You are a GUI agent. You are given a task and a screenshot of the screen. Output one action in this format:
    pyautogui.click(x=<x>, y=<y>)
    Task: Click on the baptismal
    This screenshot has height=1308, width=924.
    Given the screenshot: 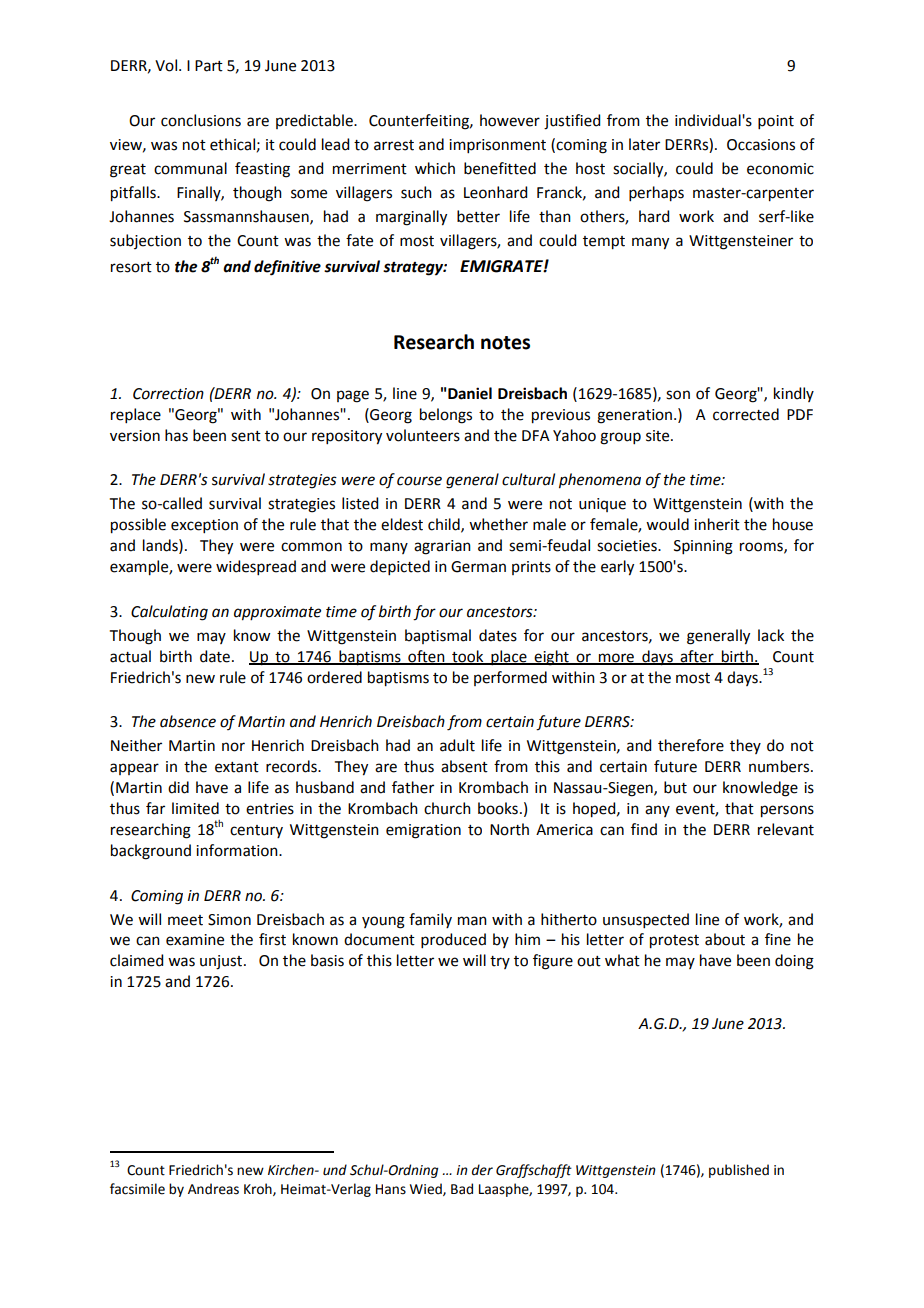 What is the action you would take?
    pyautogui.click(x=438, y=636)
